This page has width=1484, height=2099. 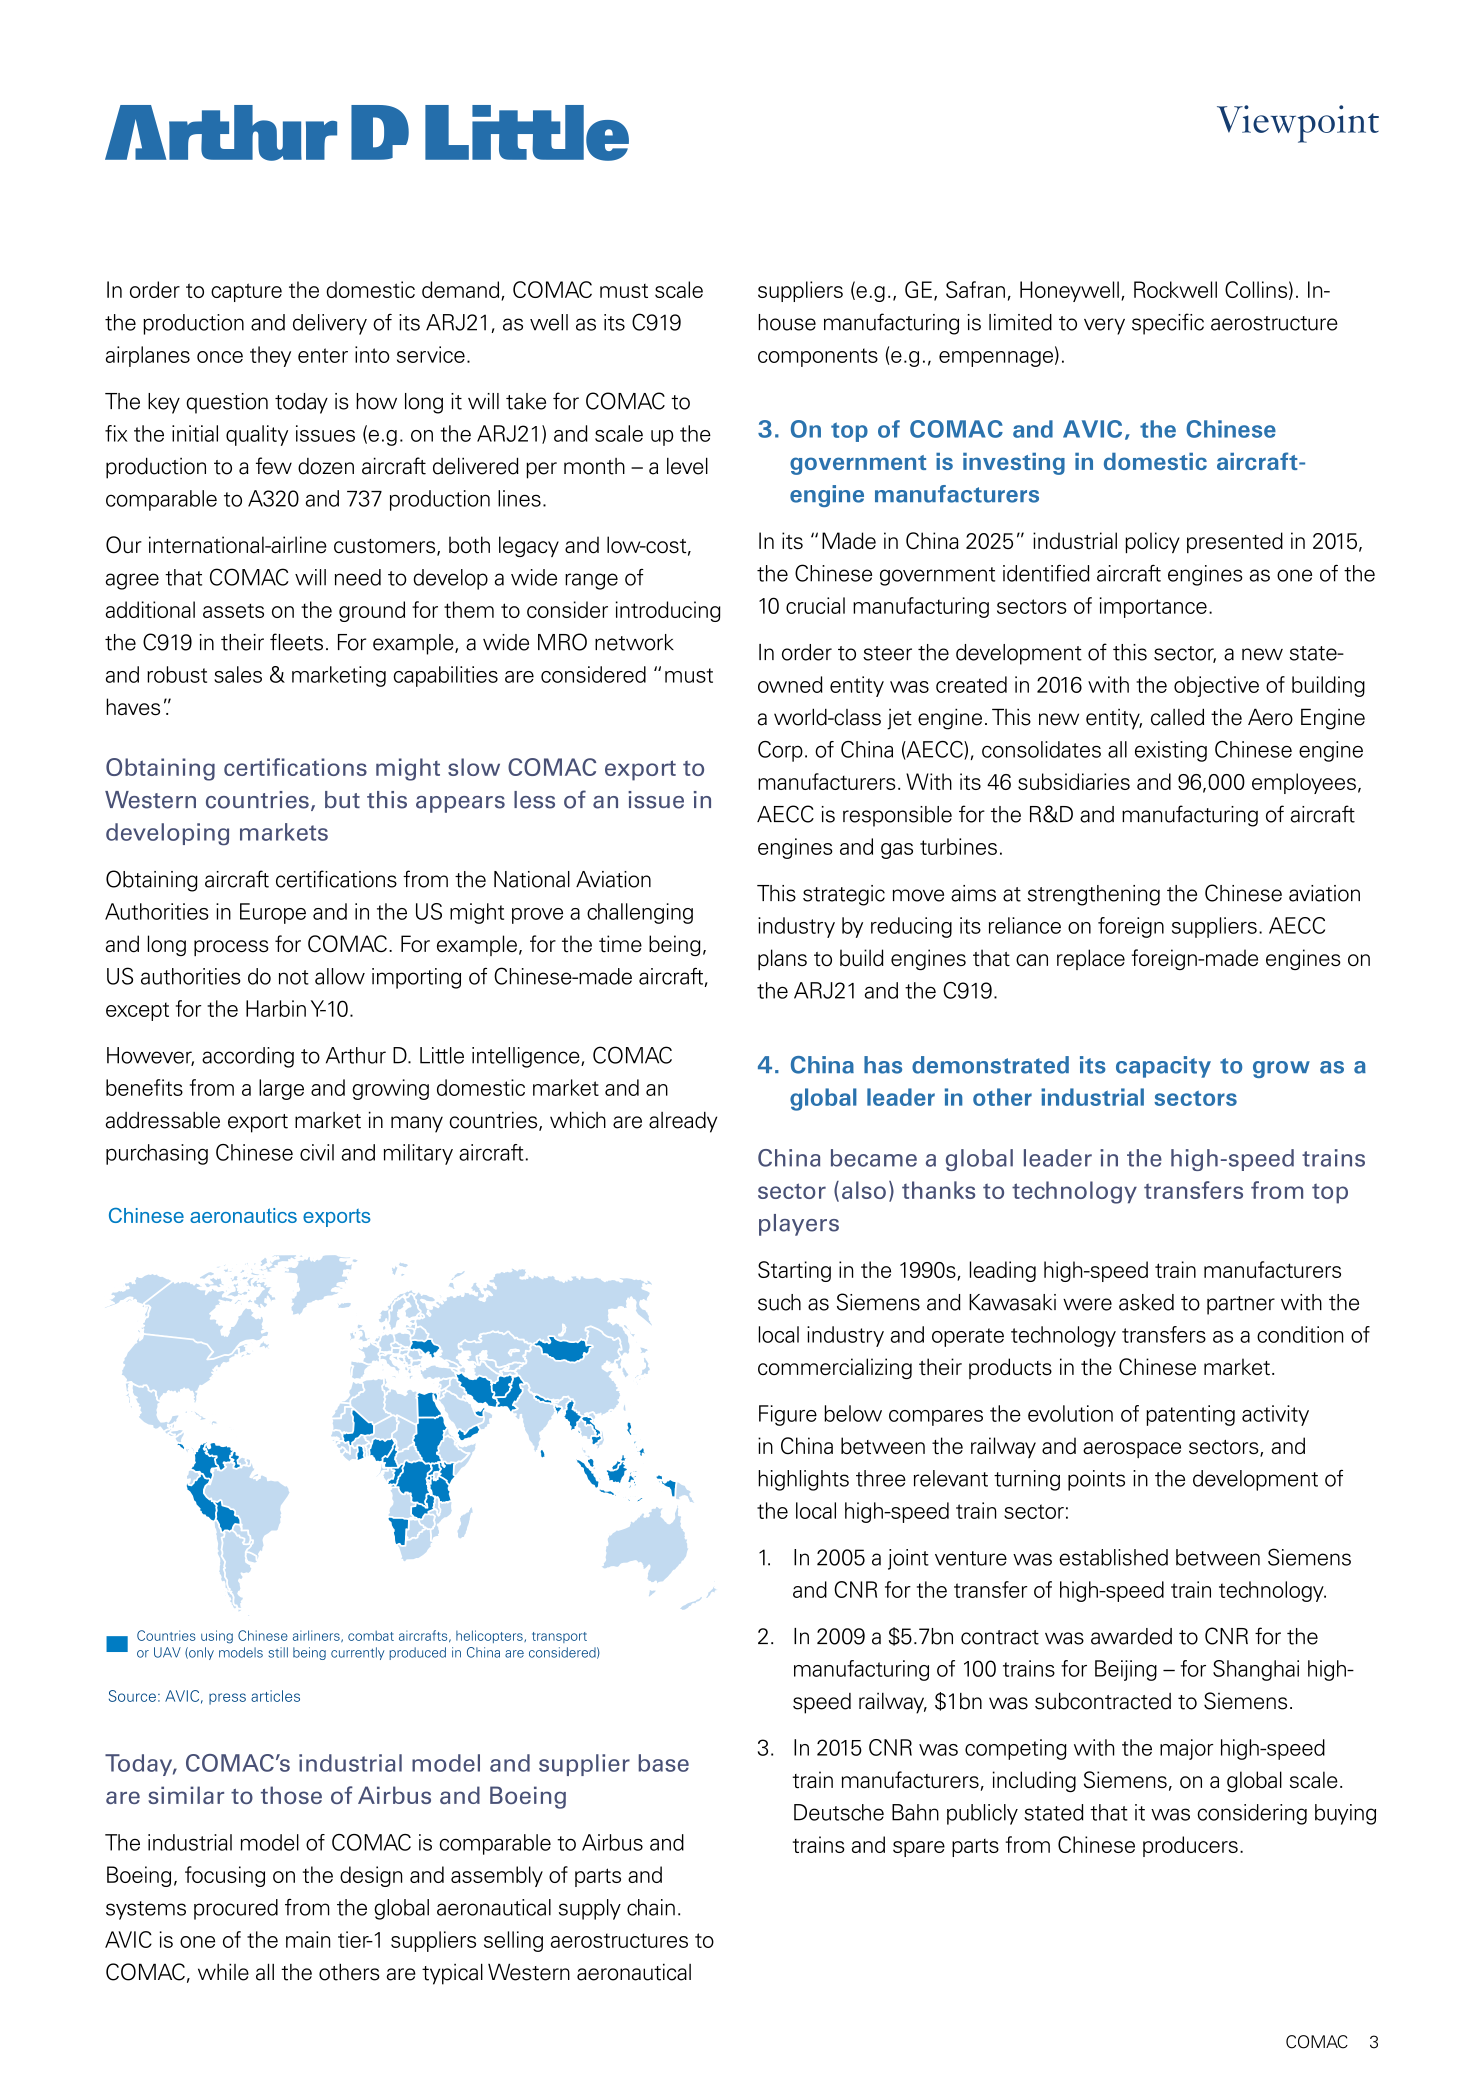 What do you see at coordinates (246, 292) in the page?
I see `capture` at bounding box center [246, 292].
